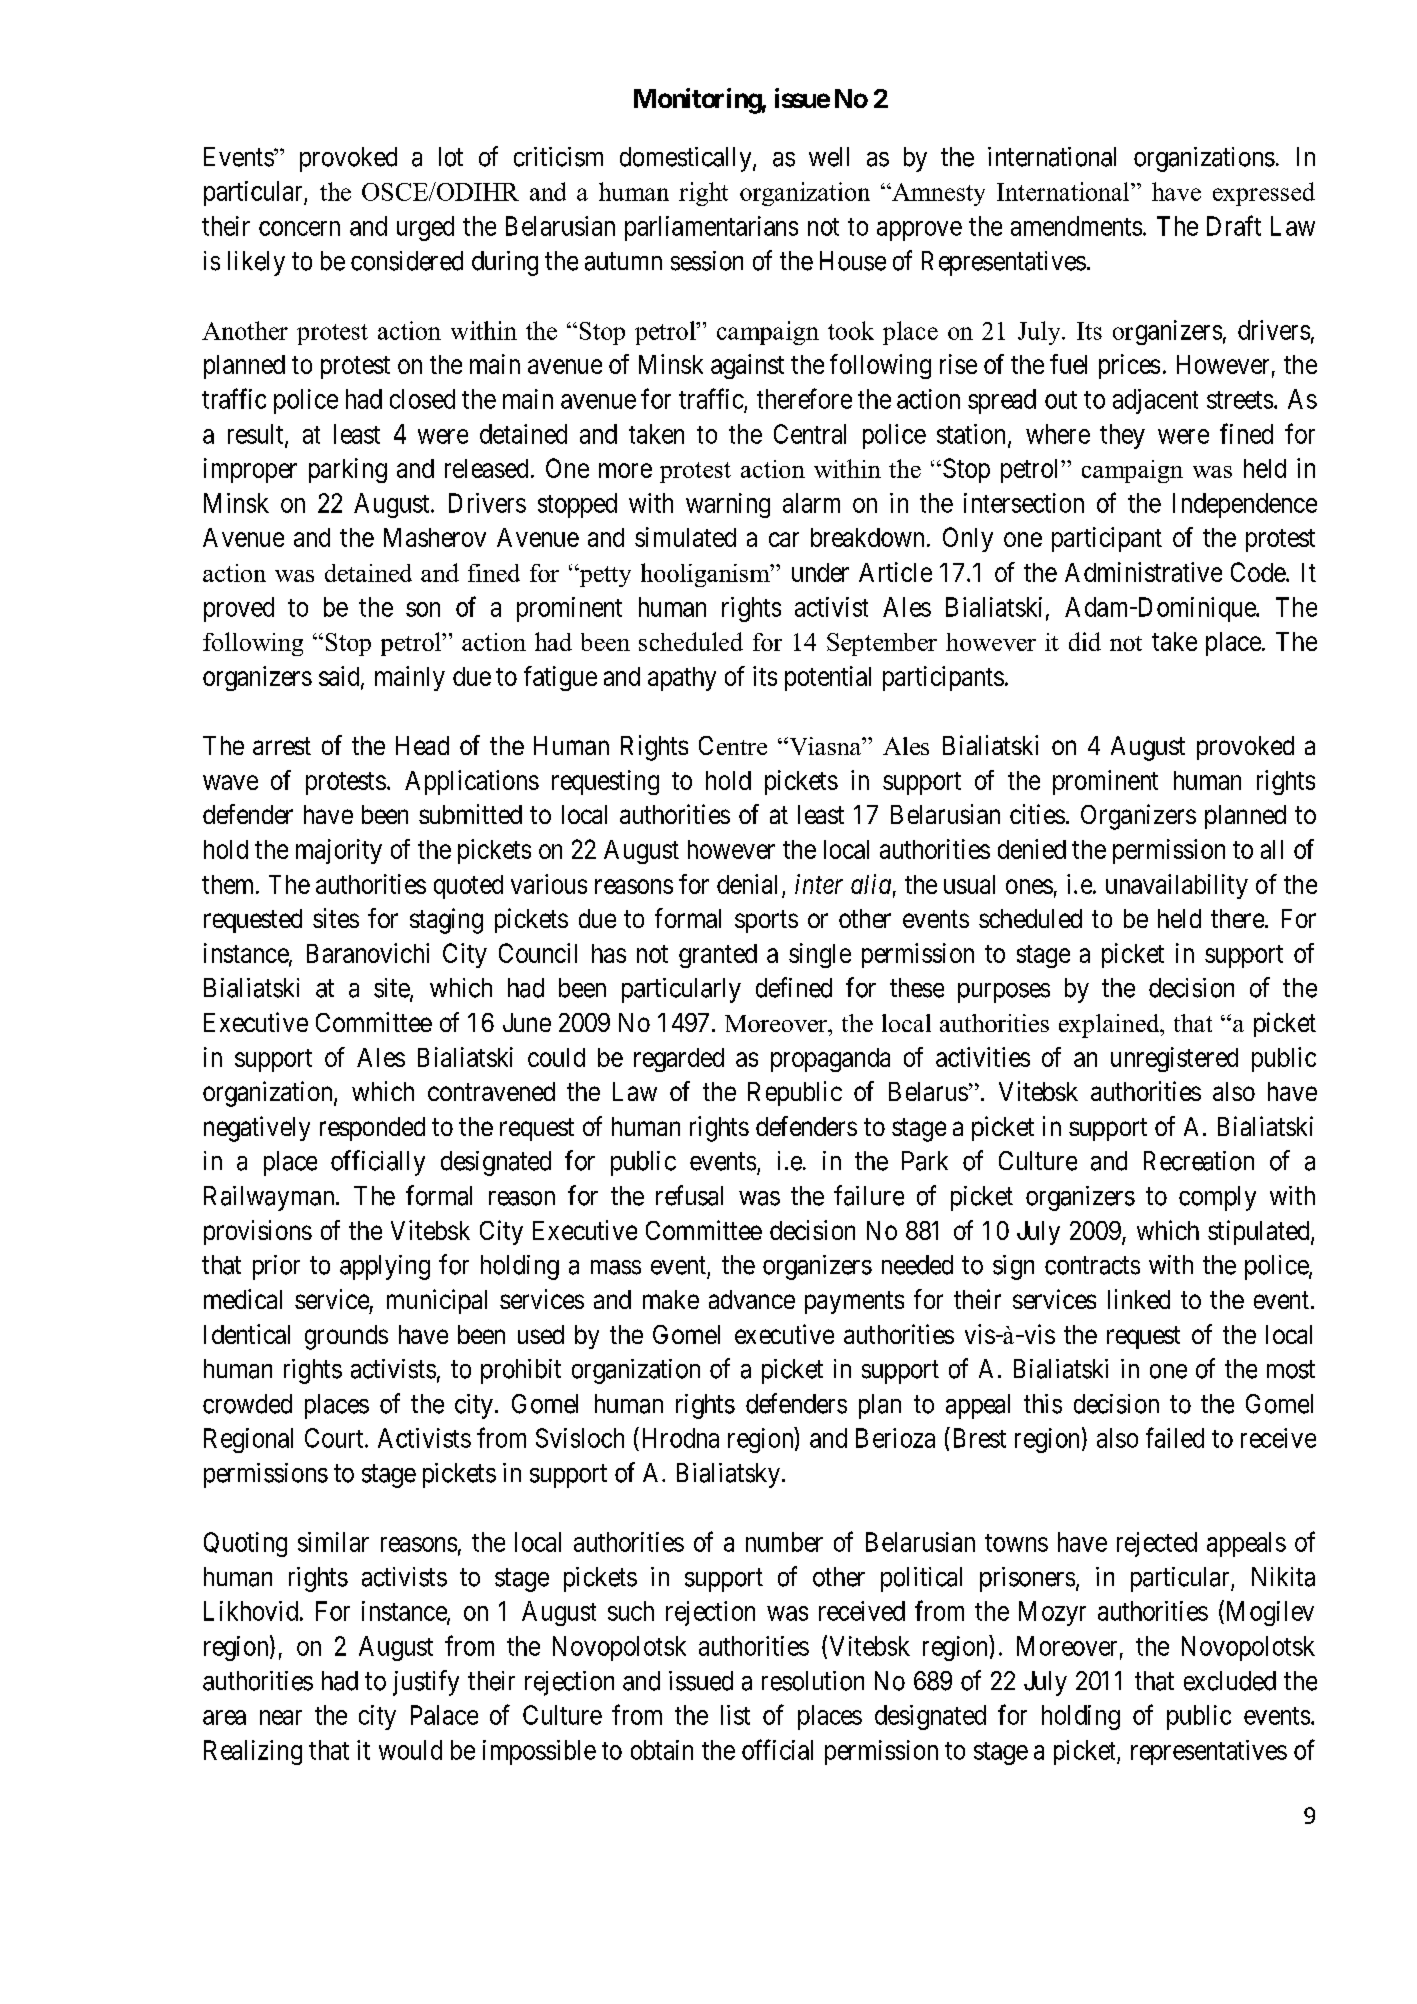 This screenshot has width=1417, height=2004. I want to click on did, so click(1085, 641).
